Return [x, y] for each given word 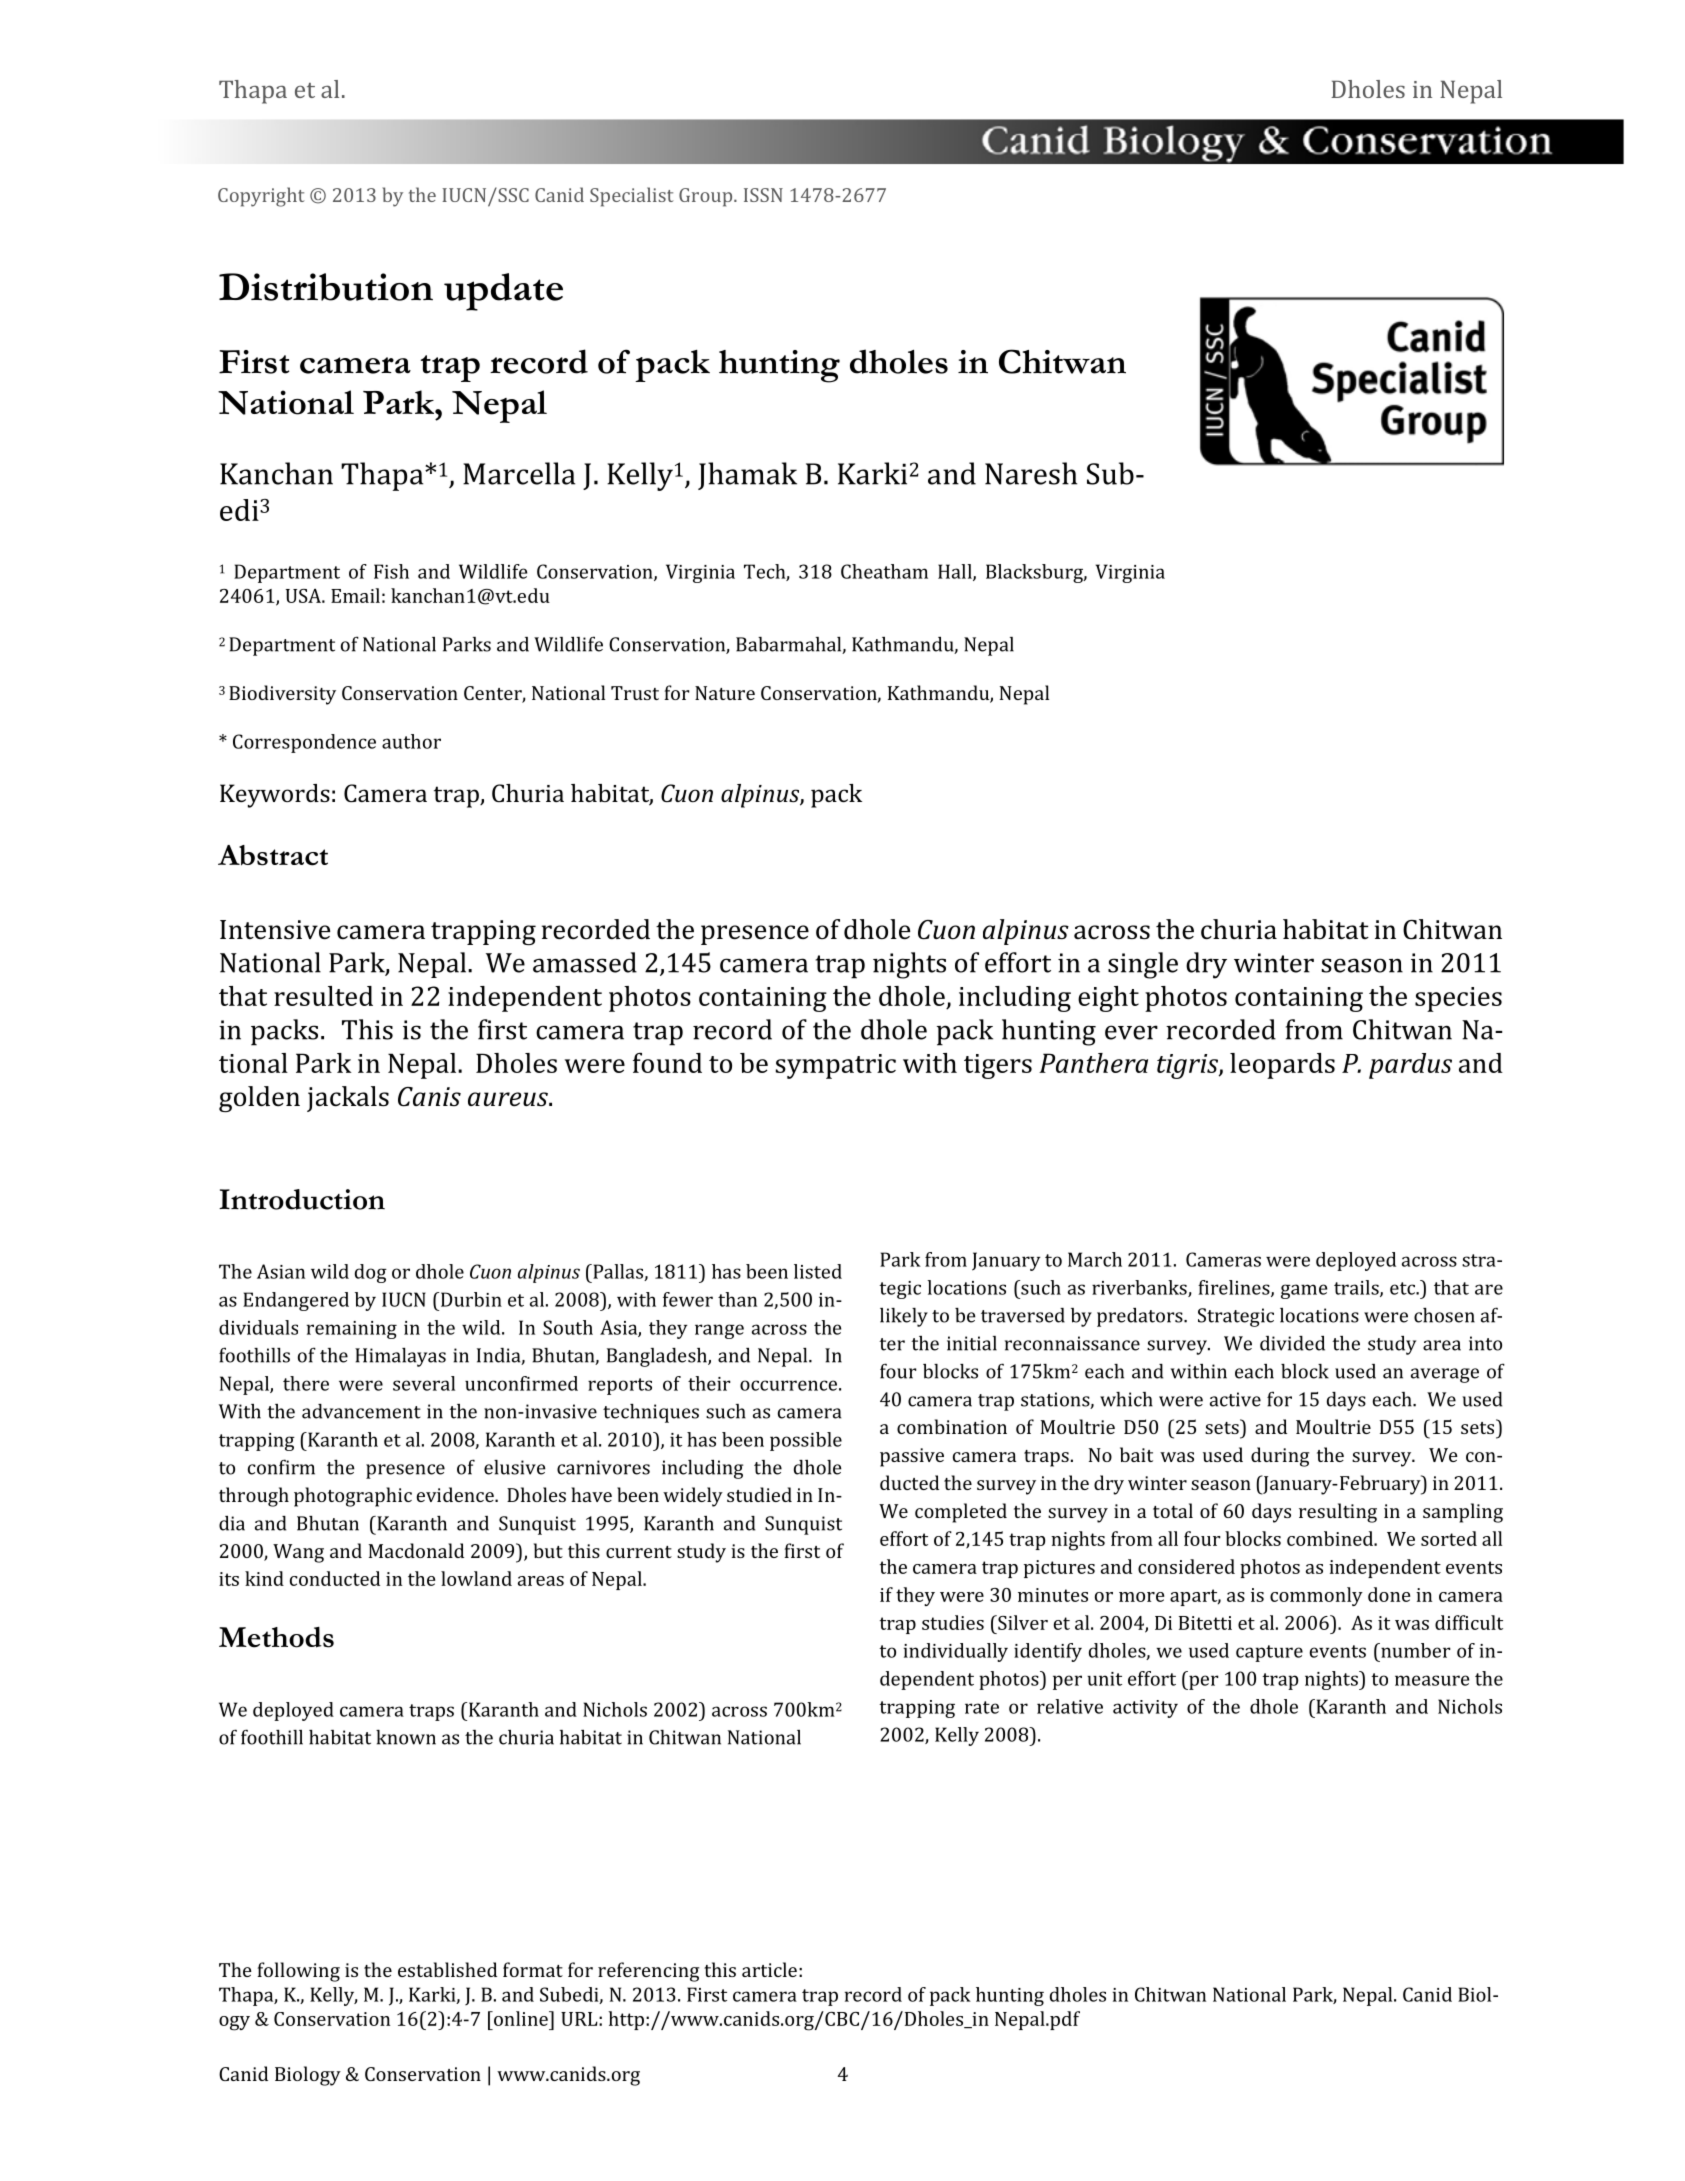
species [1458, 999]
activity [1145, 1709]
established [447, 1969]
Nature [725, 693]
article [769, 1969]
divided [1292, 1343]
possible [806, 1441]
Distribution [326, 287]
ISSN [763, 195]
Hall [956, 572]
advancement [361, 1411]
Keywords [275, 796]
